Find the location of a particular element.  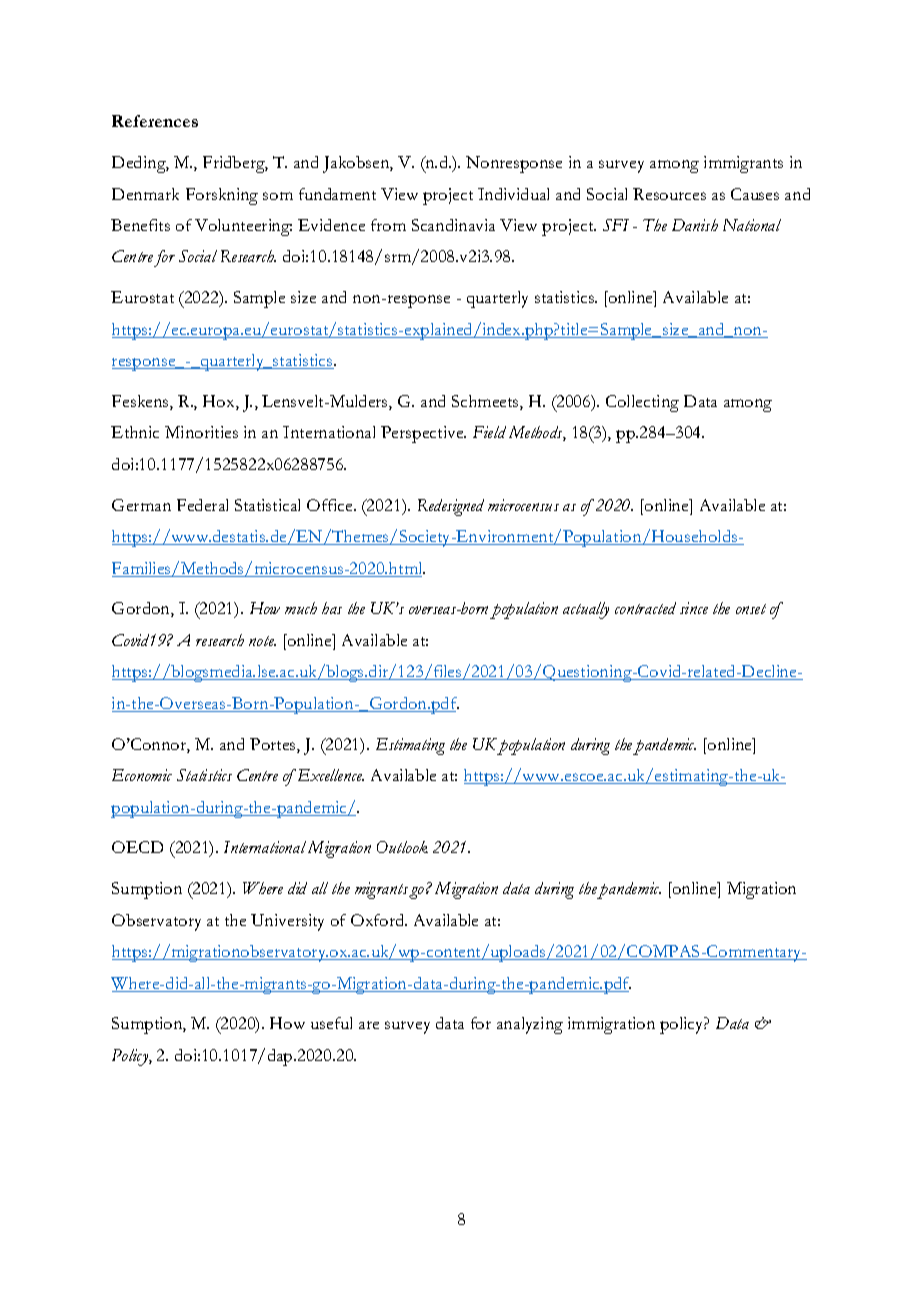

Individual is located at coordinates (513, 194).
